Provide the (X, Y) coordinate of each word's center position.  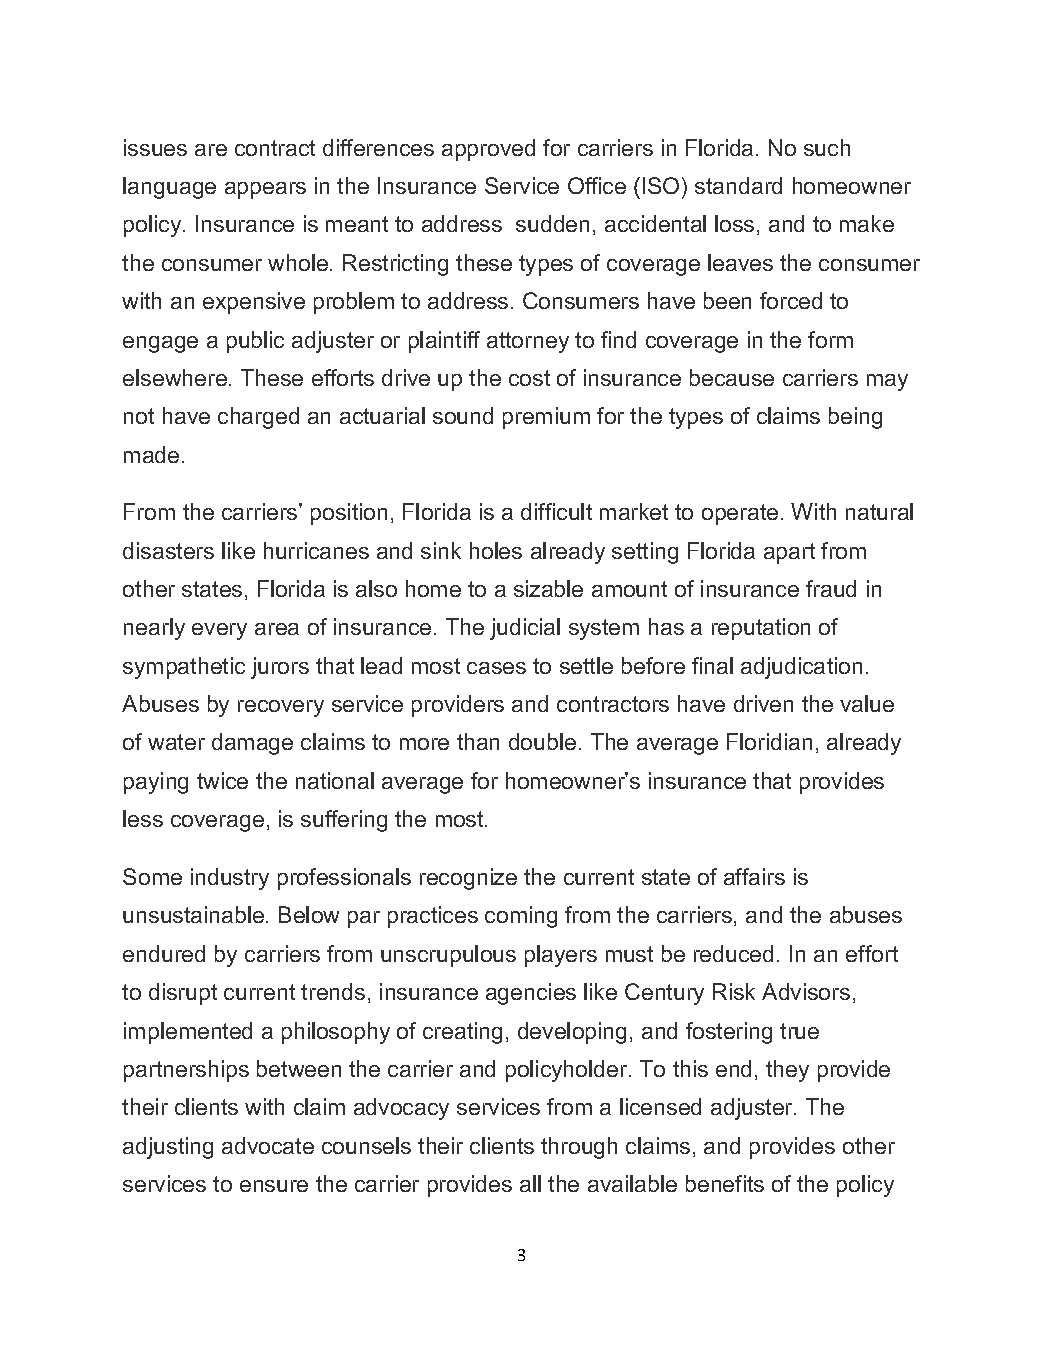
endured (164, 953)
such (827, 147)
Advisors (806, 991)
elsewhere (176, 377)
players (561, 956)
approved (488, 150)
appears (265, 190)
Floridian (769, 741)
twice (222, 780)
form (830, 339)
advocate (268, 1145)
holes (496, 550)
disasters (168, 550)
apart (789, 553)
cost (529, 378)
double (542, 741)
